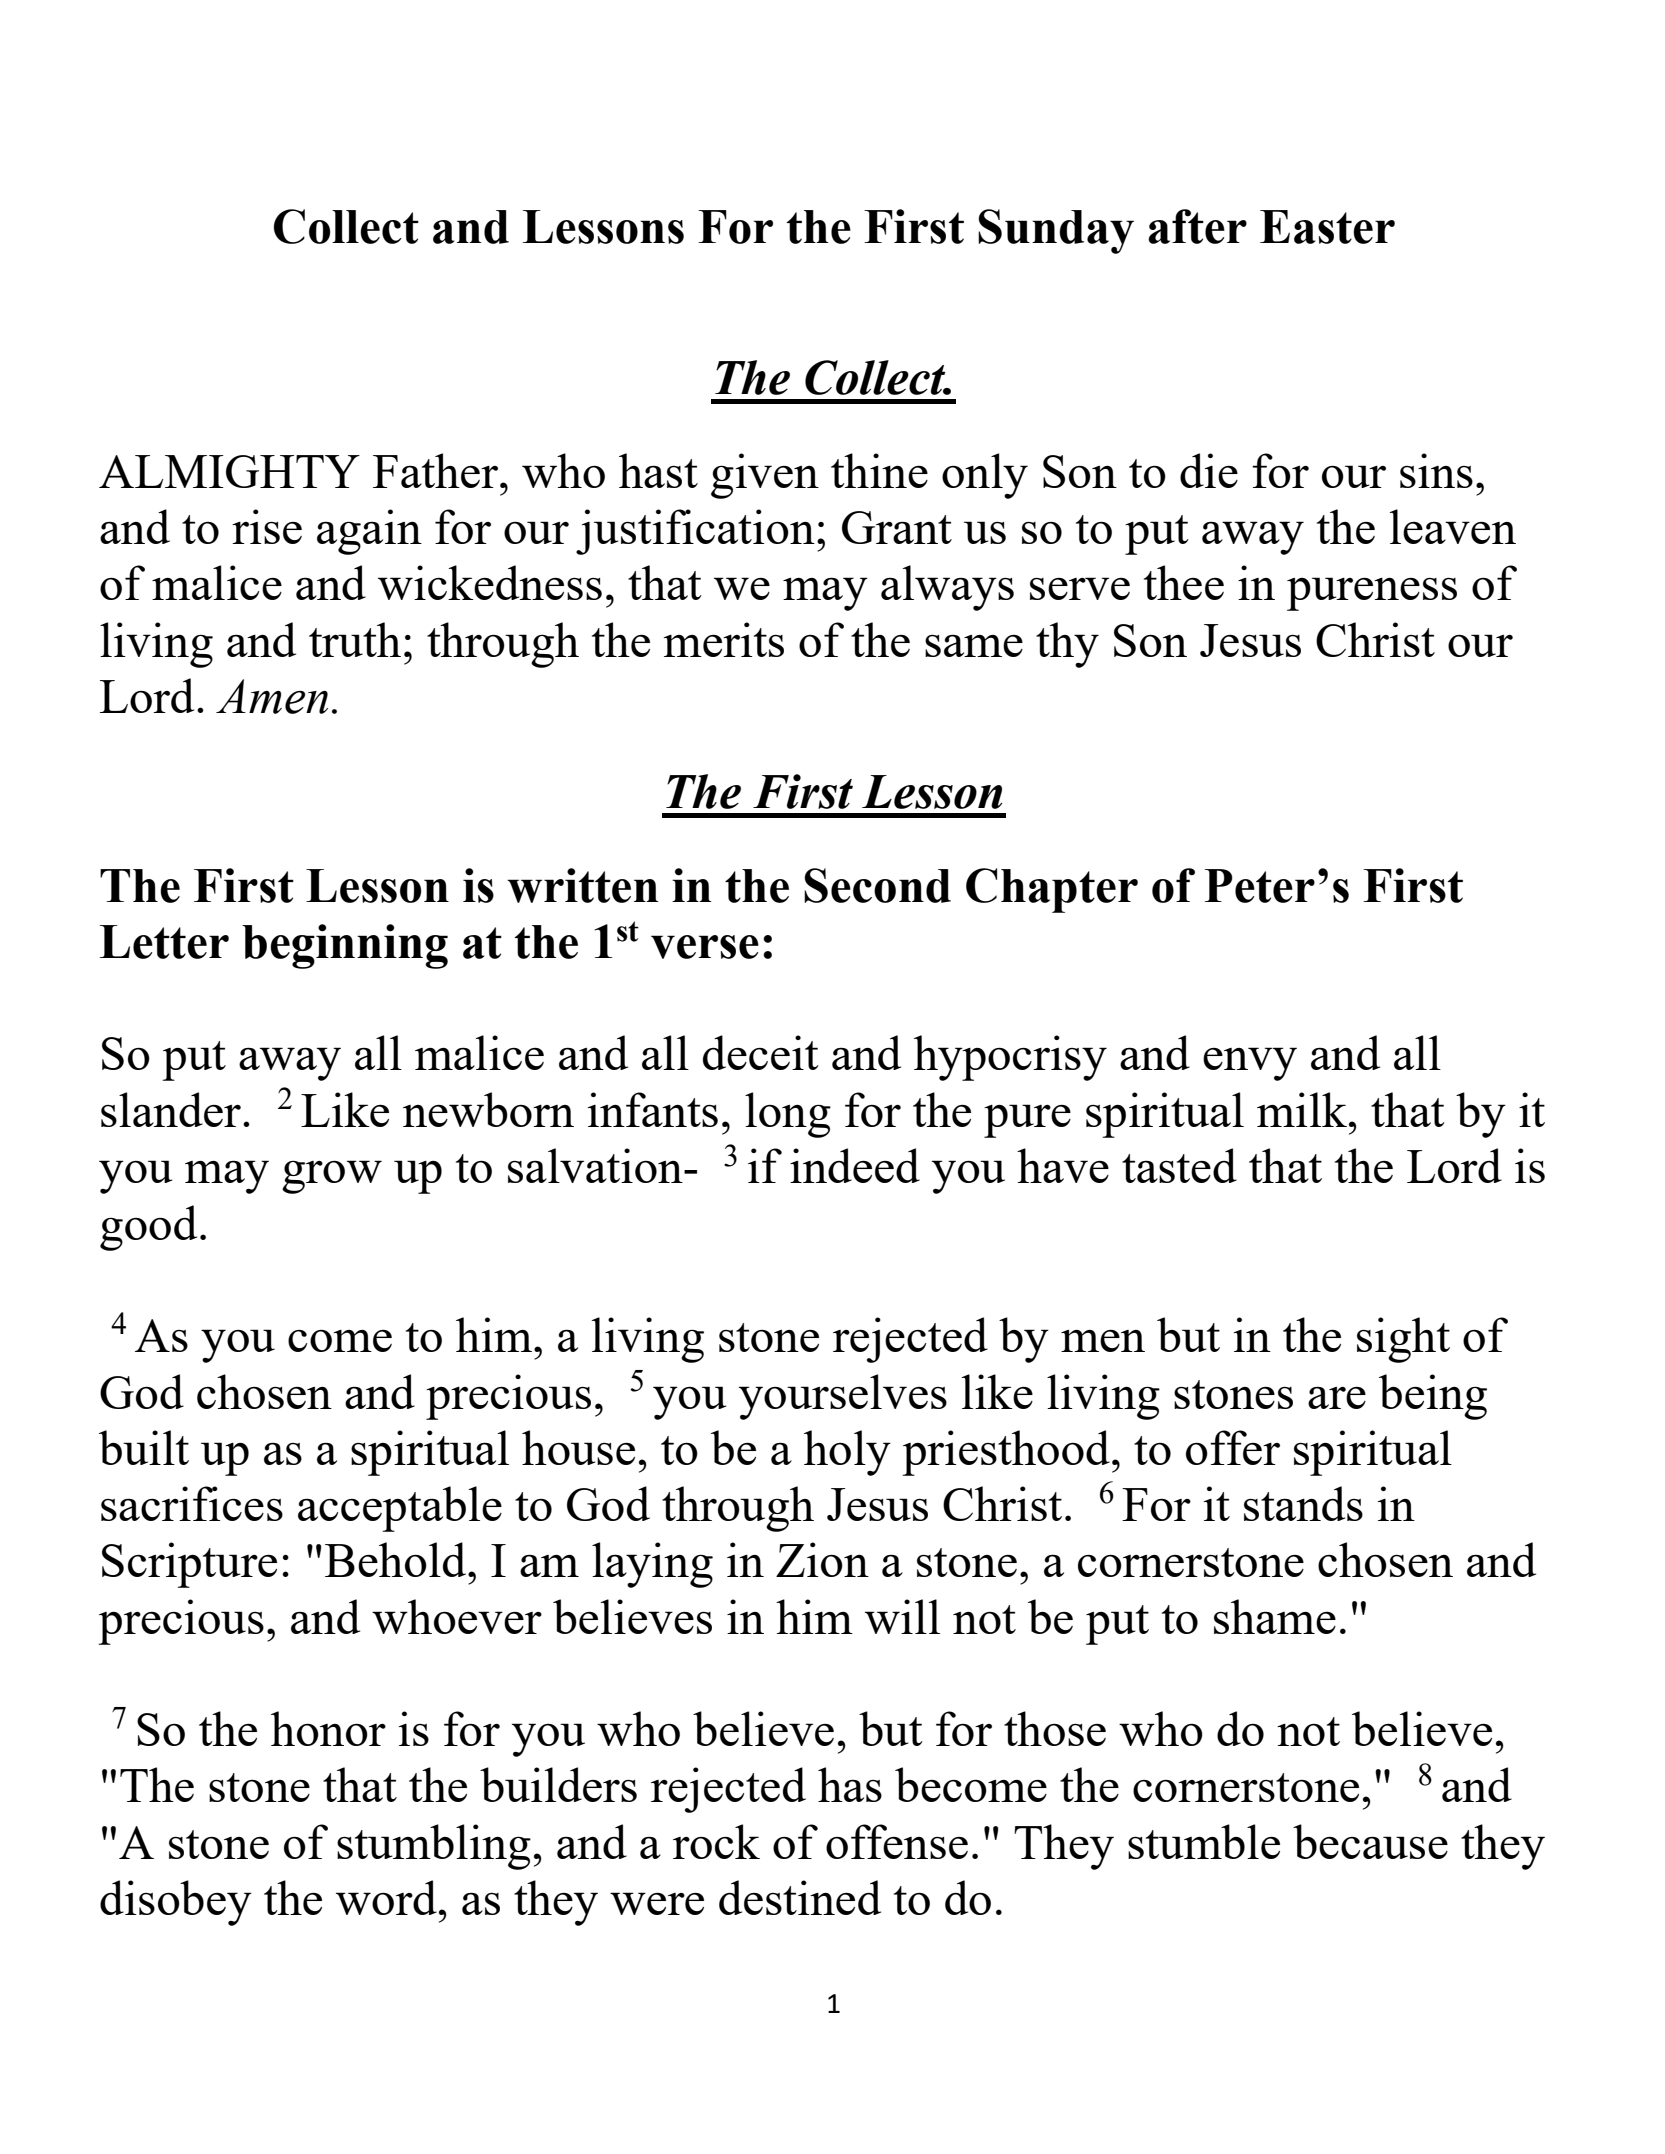 The width and height of the document is (1665, 2154). Describe the element at coordinates (1327, 227) in the document. I see `Easter` at that location.
